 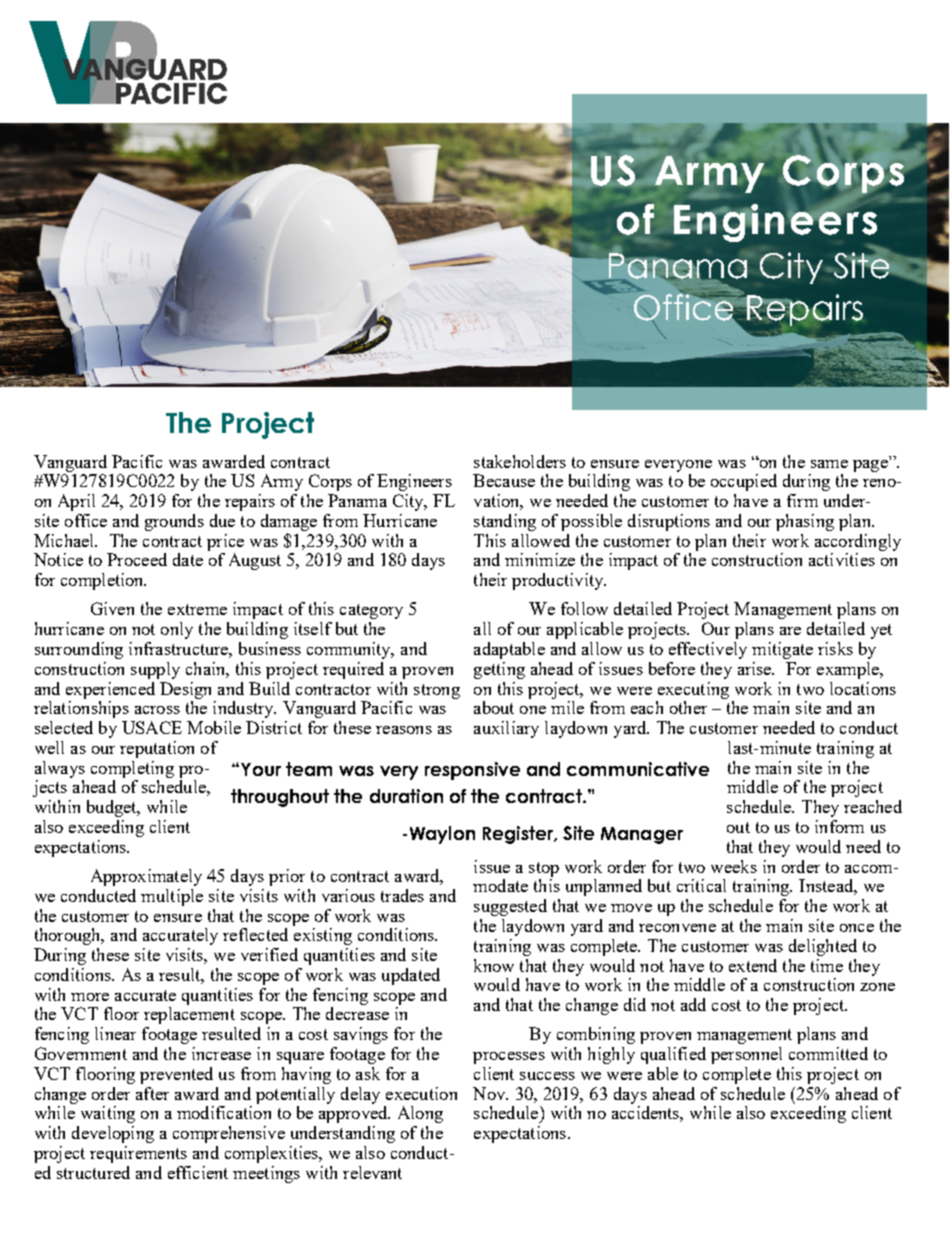 What do you see at coordinates (138, 1154) in the screenshot?
I see `requirements` at bounding box center [138, 1154].
